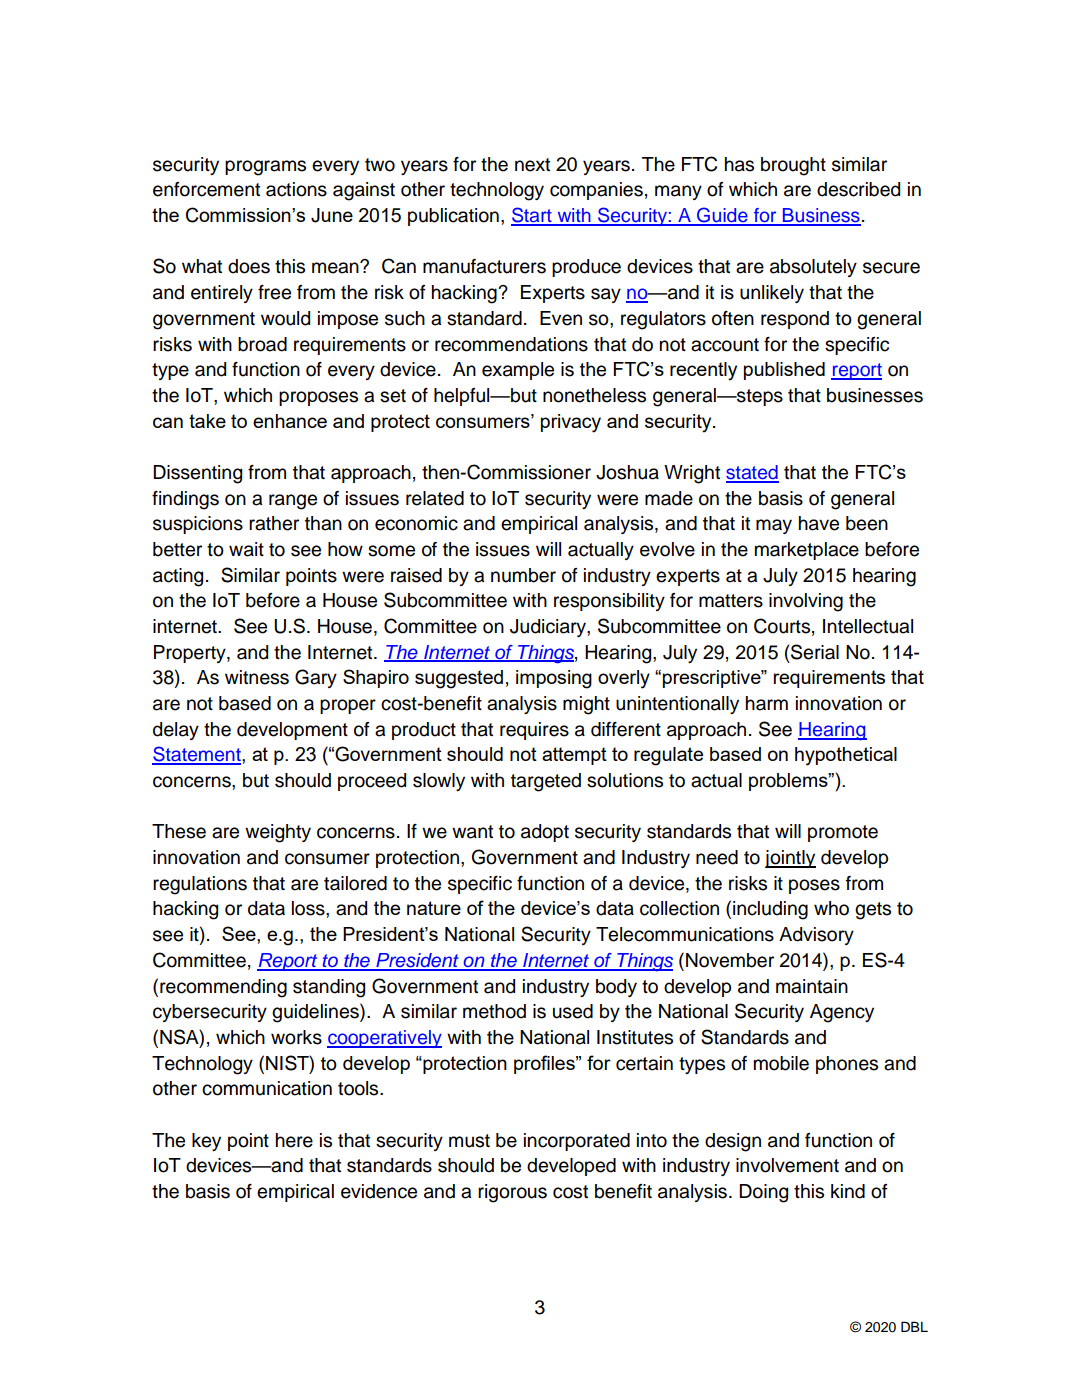  I want to click on witness, so click(257, 677).
